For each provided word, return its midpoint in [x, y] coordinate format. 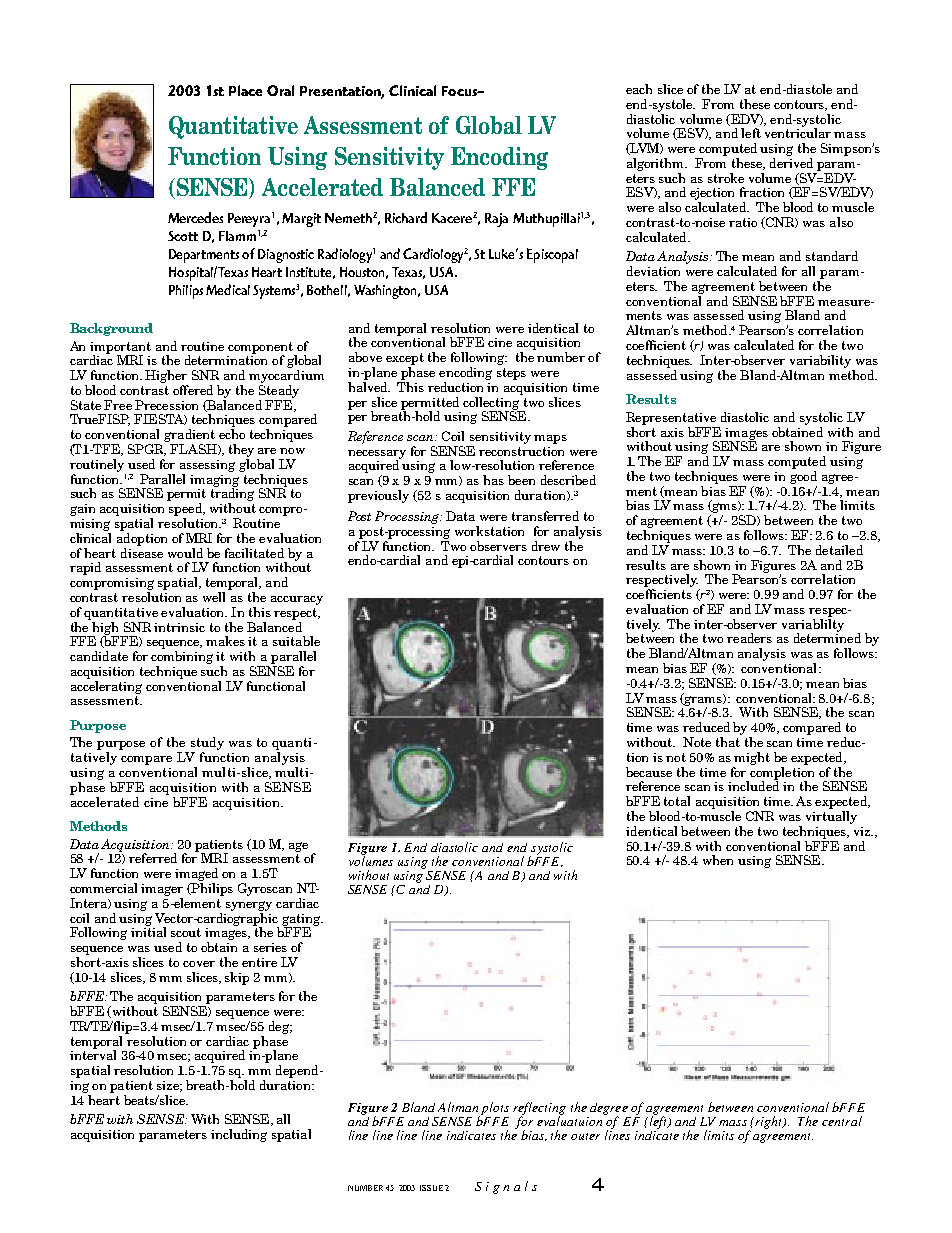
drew [546, 546]
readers [749, 638]
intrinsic [179, 627]
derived [791, 163]
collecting [492, 403]
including [239, 1135]
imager [162, 890]
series [270, 947]
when [718, 860]
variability [820, 361]
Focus [460, 91]
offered [193, 390]
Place [245, 90]
